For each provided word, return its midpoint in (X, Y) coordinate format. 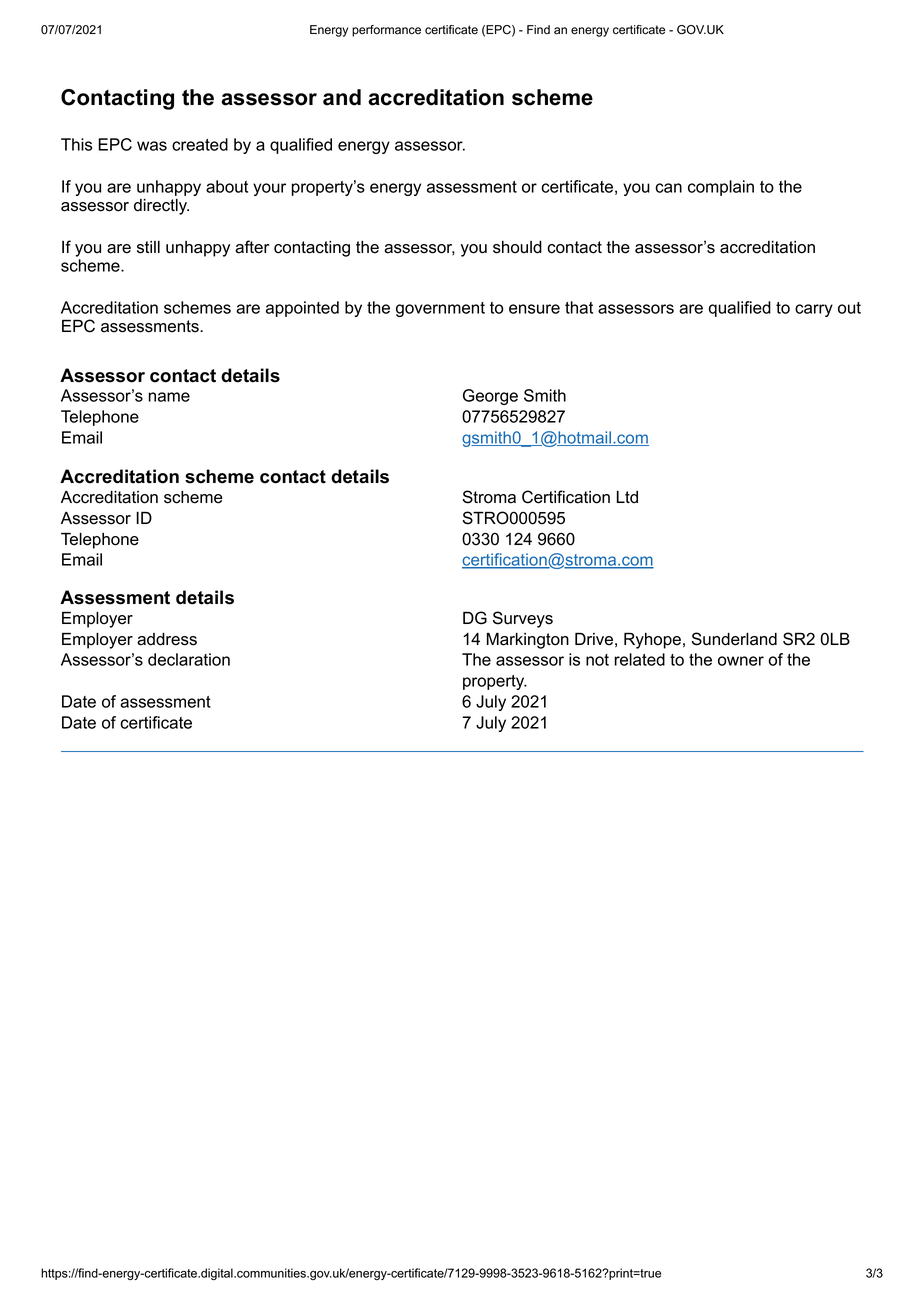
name (169, 397)
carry (814, 310)
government (440, 309)
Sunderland (734, 639)
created (200, 144)
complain (721, 188)
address (167, 639)
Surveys (523, 619)
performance (386, 31)
